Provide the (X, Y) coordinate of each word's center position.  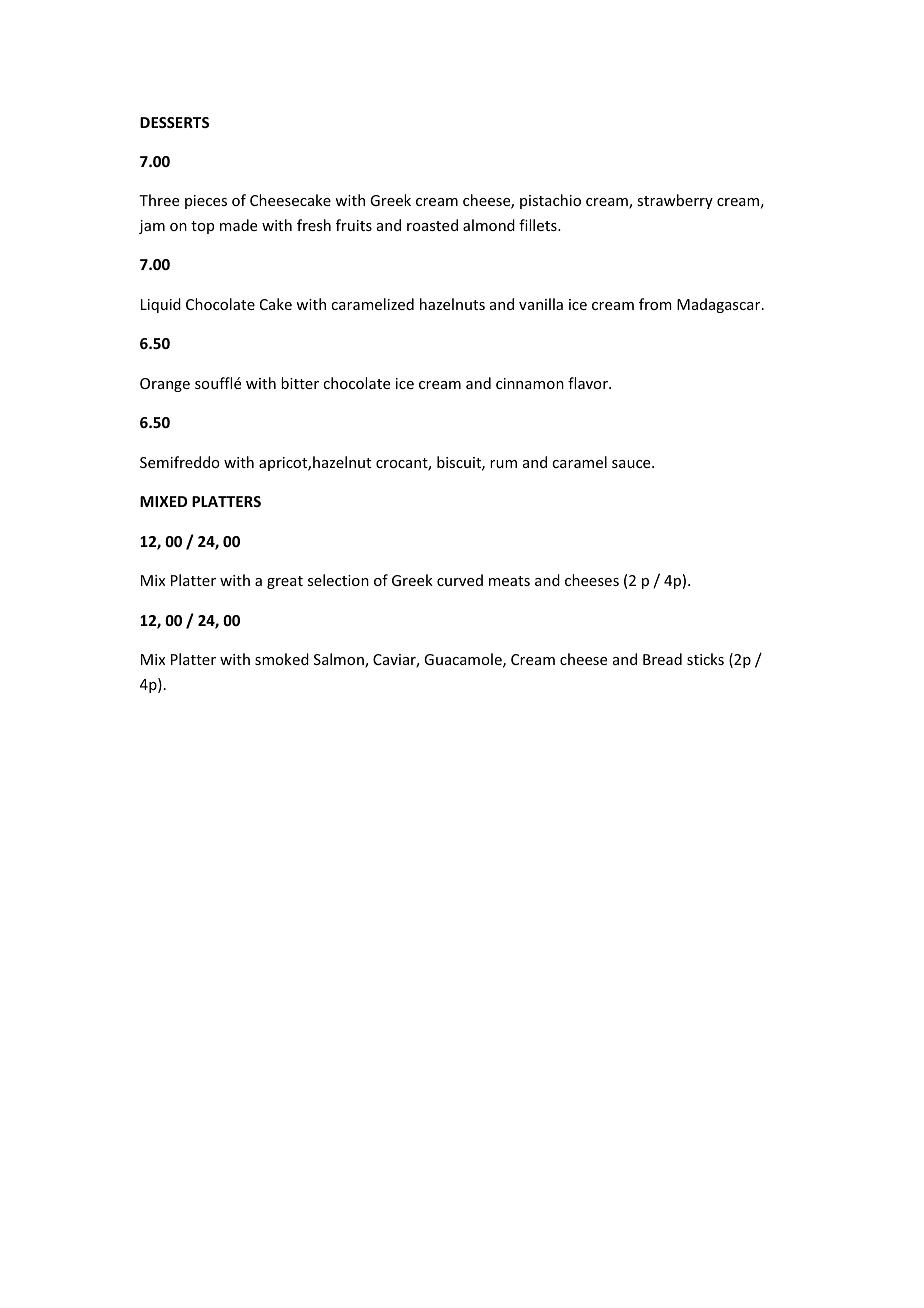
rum (503, 464)
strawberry (675, 201)
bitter (300, 383)
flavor (589, 383)
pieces (206, 202)
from (655, 304)
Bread (662, 659)
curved (460, 580)
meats (509, 581)
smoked (282, 659)
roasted (432, 225)
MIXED (163, 501)
